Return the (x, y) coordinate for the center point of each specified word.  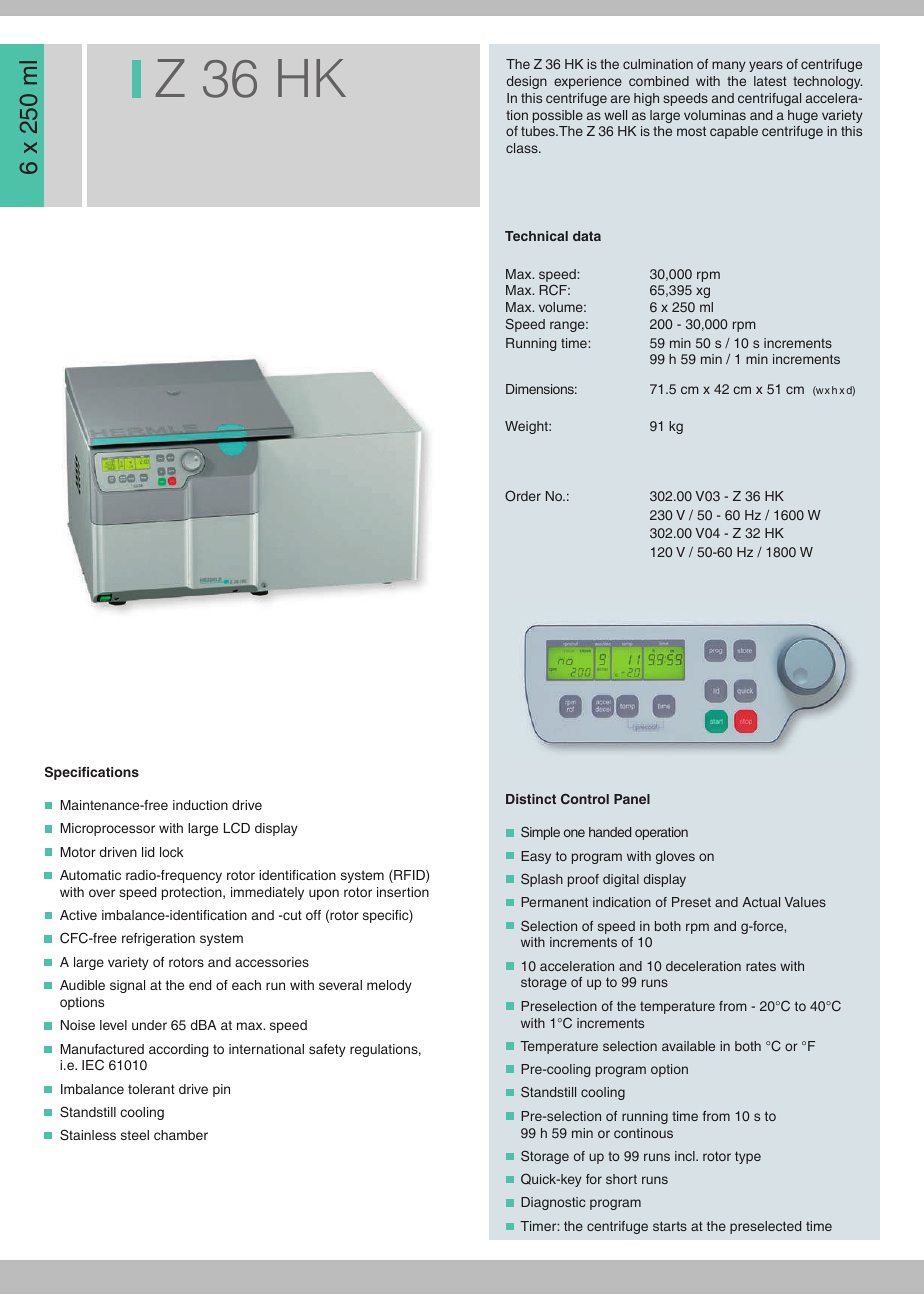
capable (734, 132)
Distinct (531, 799)
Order (523, 496)
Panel (632, 799)
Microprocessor (107, 829)
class (523, 148)
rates (761, 966)
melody (389, 986)
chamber (181, 1135)
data (587, 236)
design (527, 82)
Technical (536, 236)
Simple (540, 833)
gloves (675, 857)
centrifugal (769, 99)
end (200, 985)
